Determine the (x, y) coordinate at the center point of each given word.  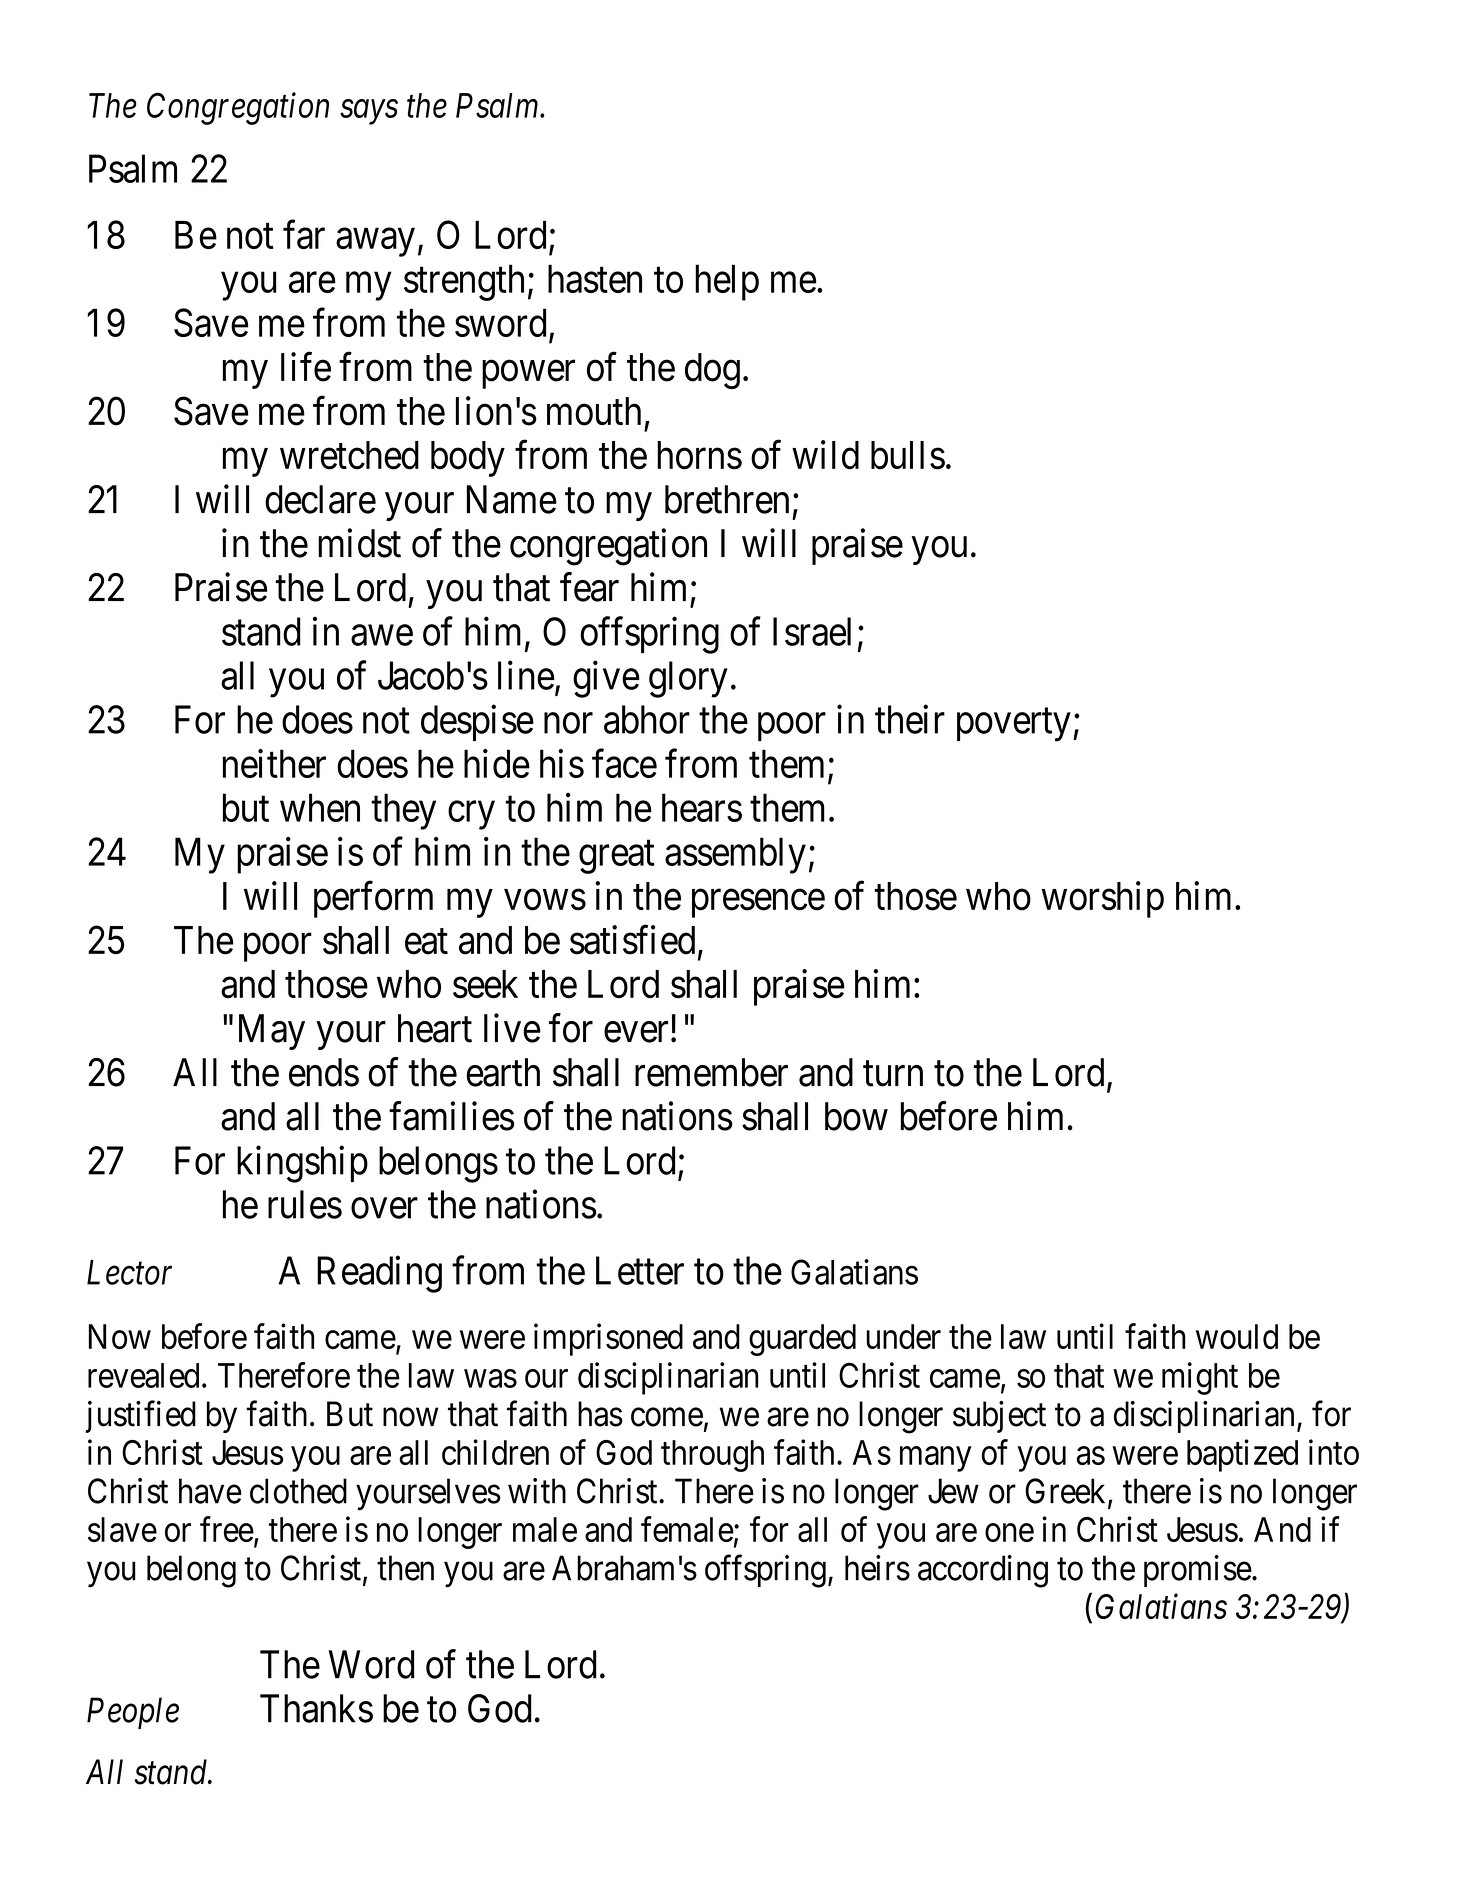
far (304, 234)
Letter (640, 1271)
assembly (735, 855)
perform (373, 899)
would (1237, 1336)
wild (825, 455)
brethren (727, 499)
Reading (379, 1274)
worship (1102, 899)
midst (359, 543)
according (983, 1571)
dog (712, 371)
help (727, 282)
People (133, 1713)
